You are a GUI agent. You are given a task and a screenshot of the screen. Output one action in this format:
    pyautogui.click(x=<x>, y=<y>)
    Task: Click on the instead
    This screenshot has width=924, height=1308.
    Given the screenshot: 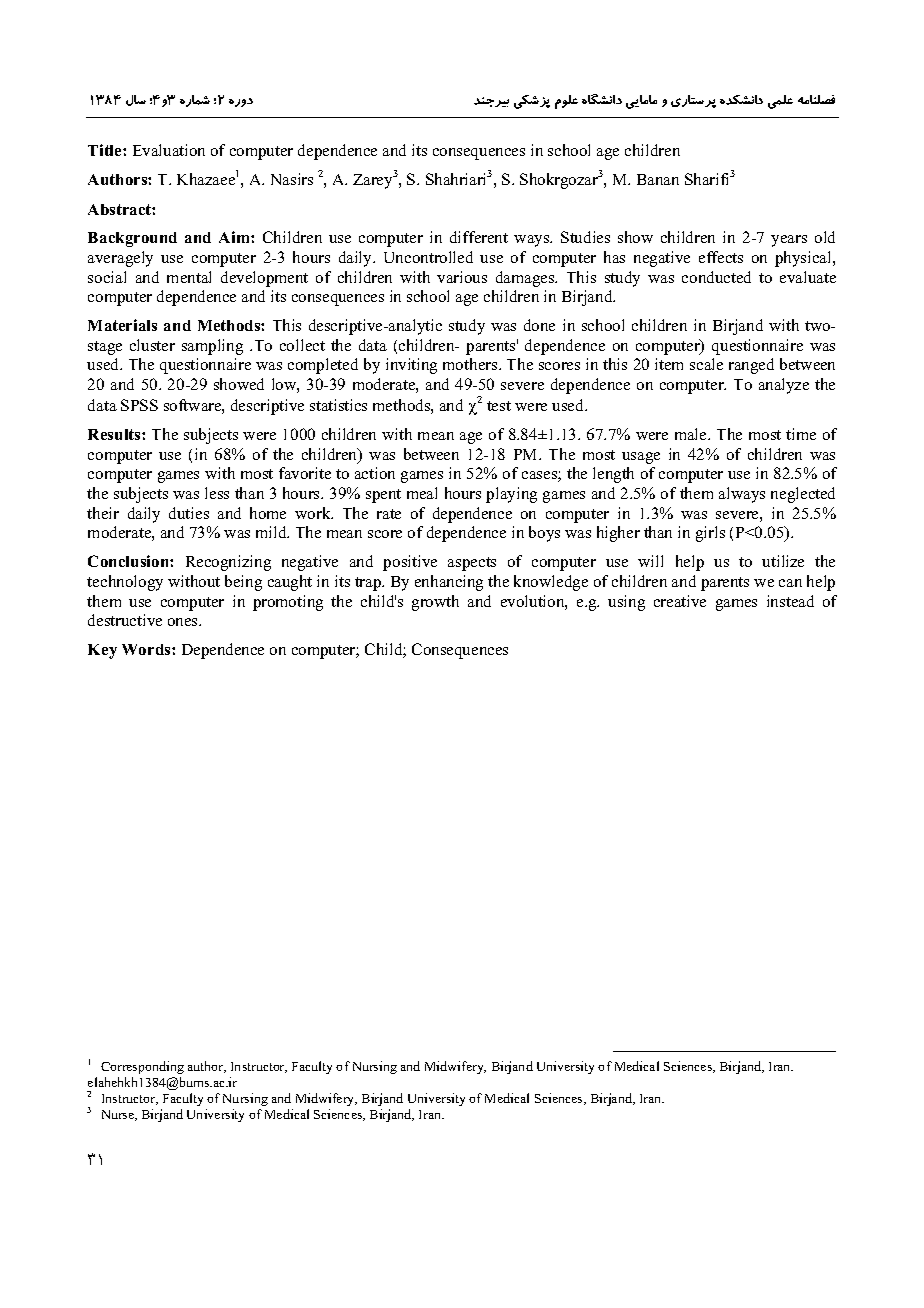 What is the action you would take?
    pyautogui.click(x=790, y=601)
